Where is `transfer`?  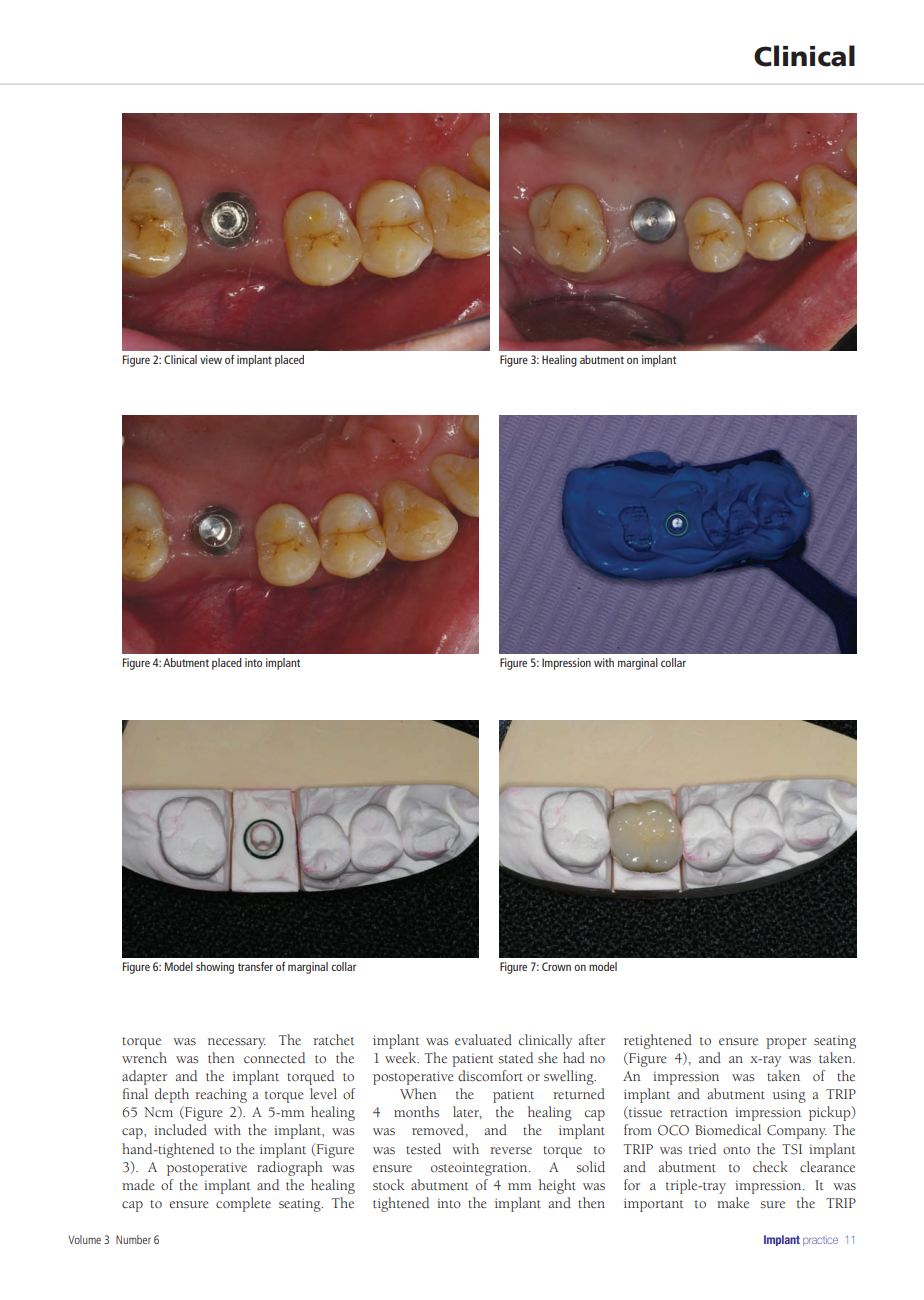
transfer is located at coordinates (255, 966).
